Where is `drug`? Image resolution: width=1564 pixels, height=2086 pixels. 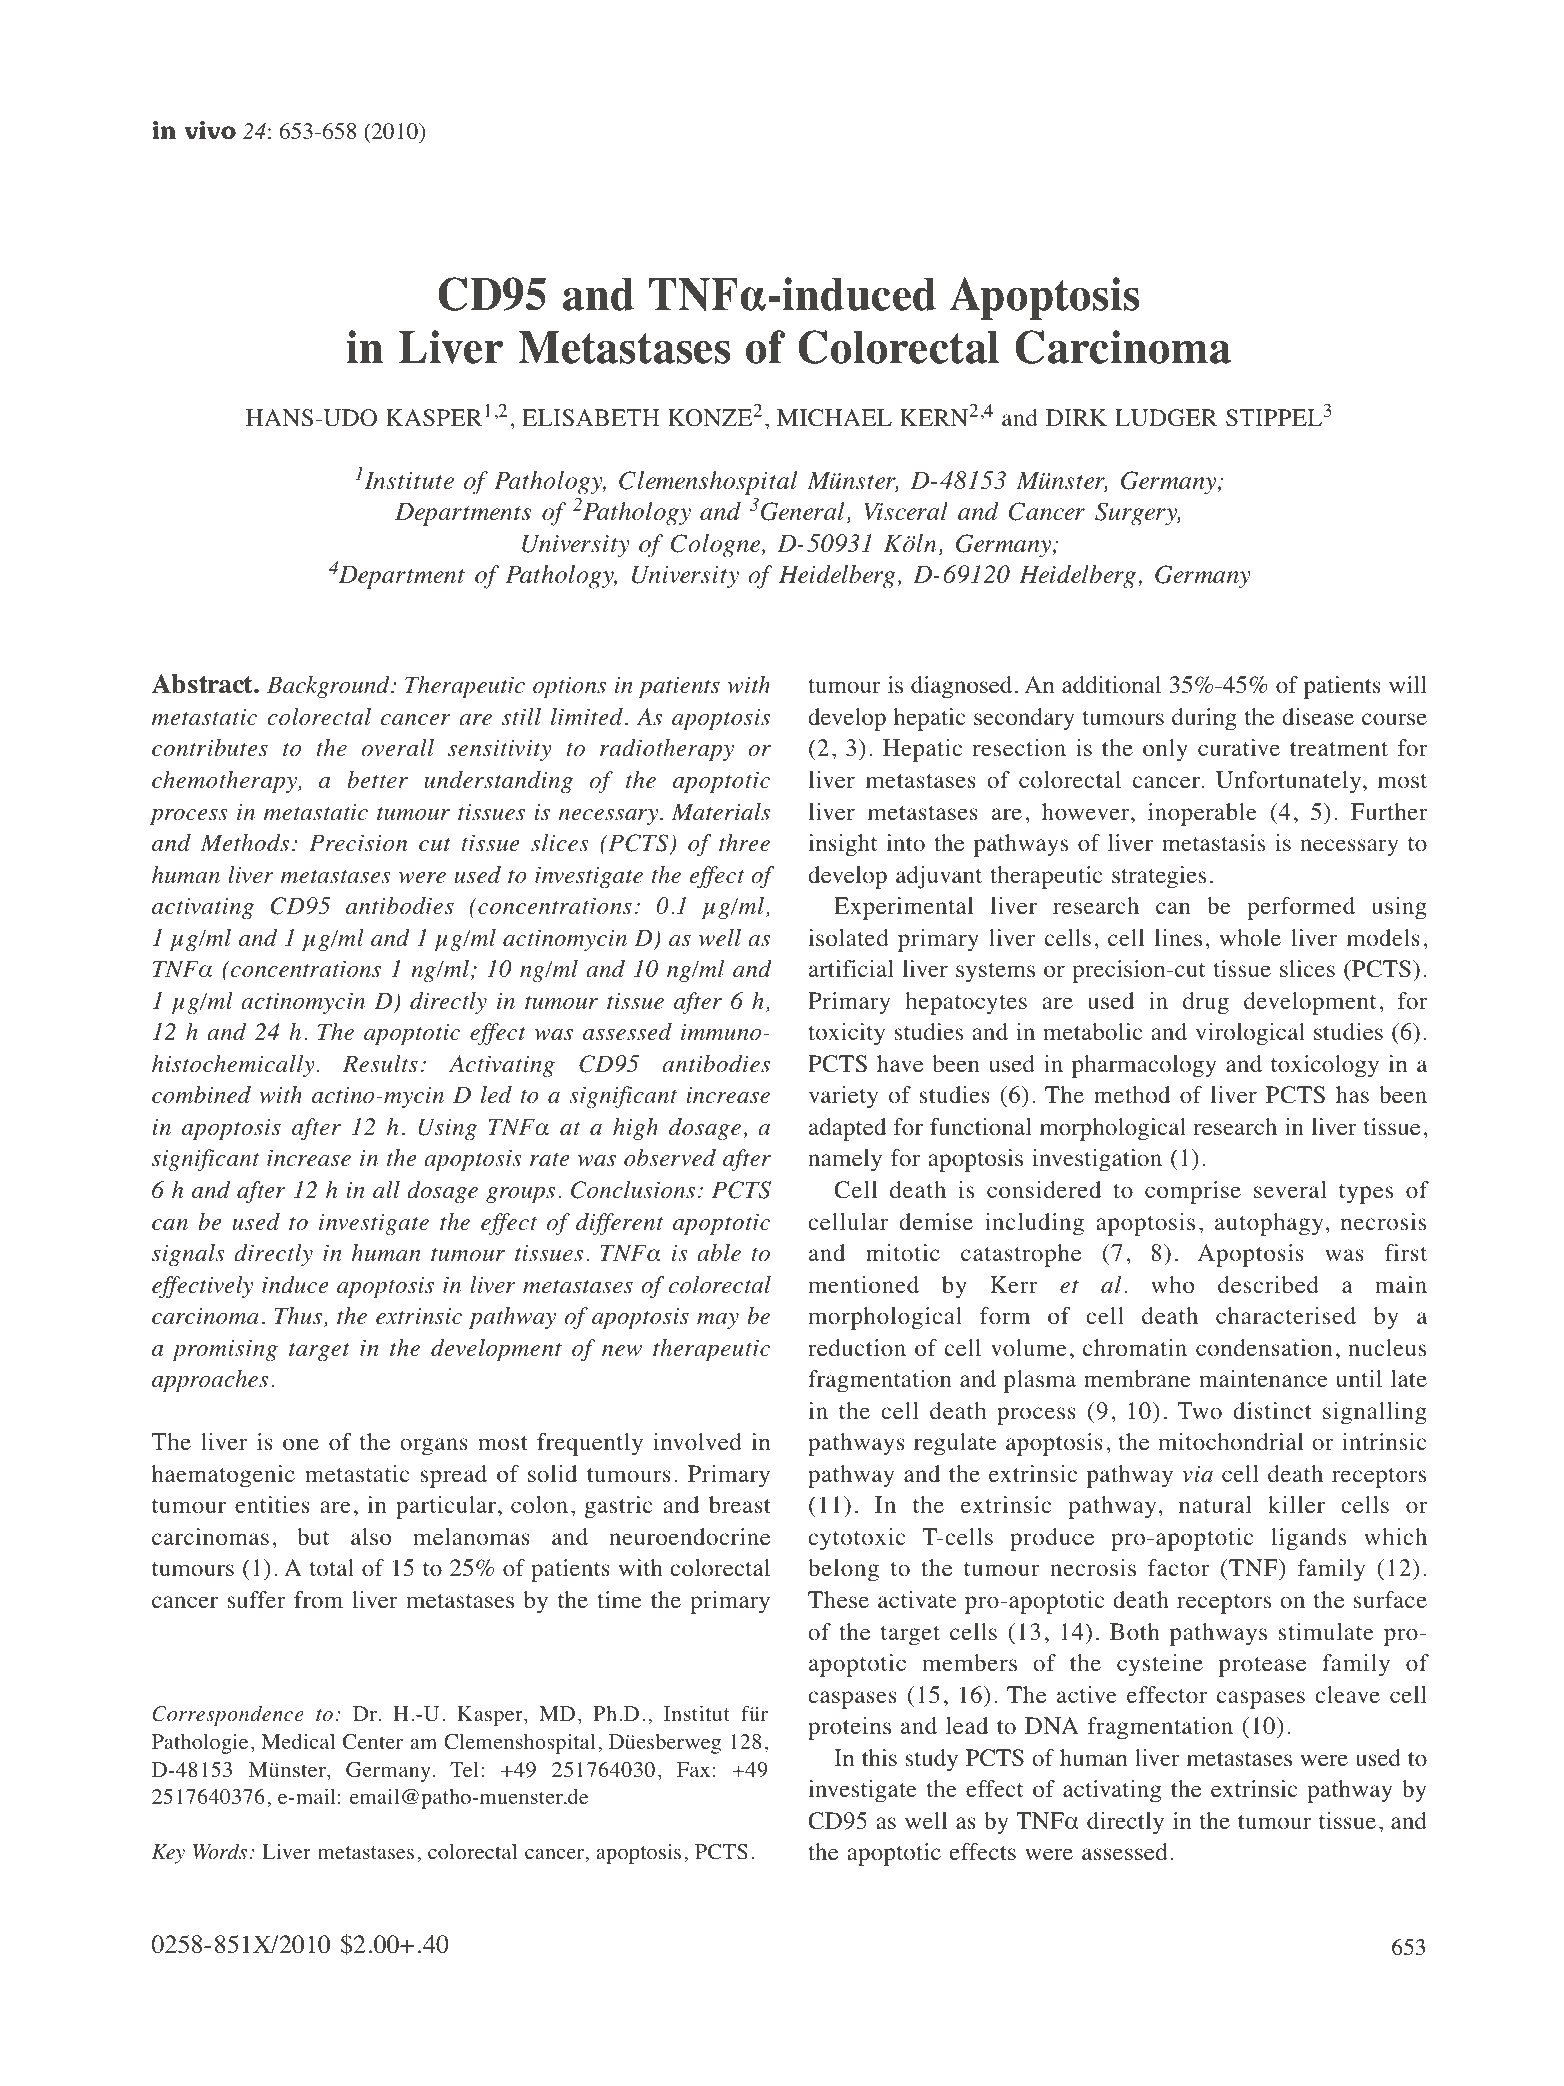
drug is located at coordinates (1206, 1003).
